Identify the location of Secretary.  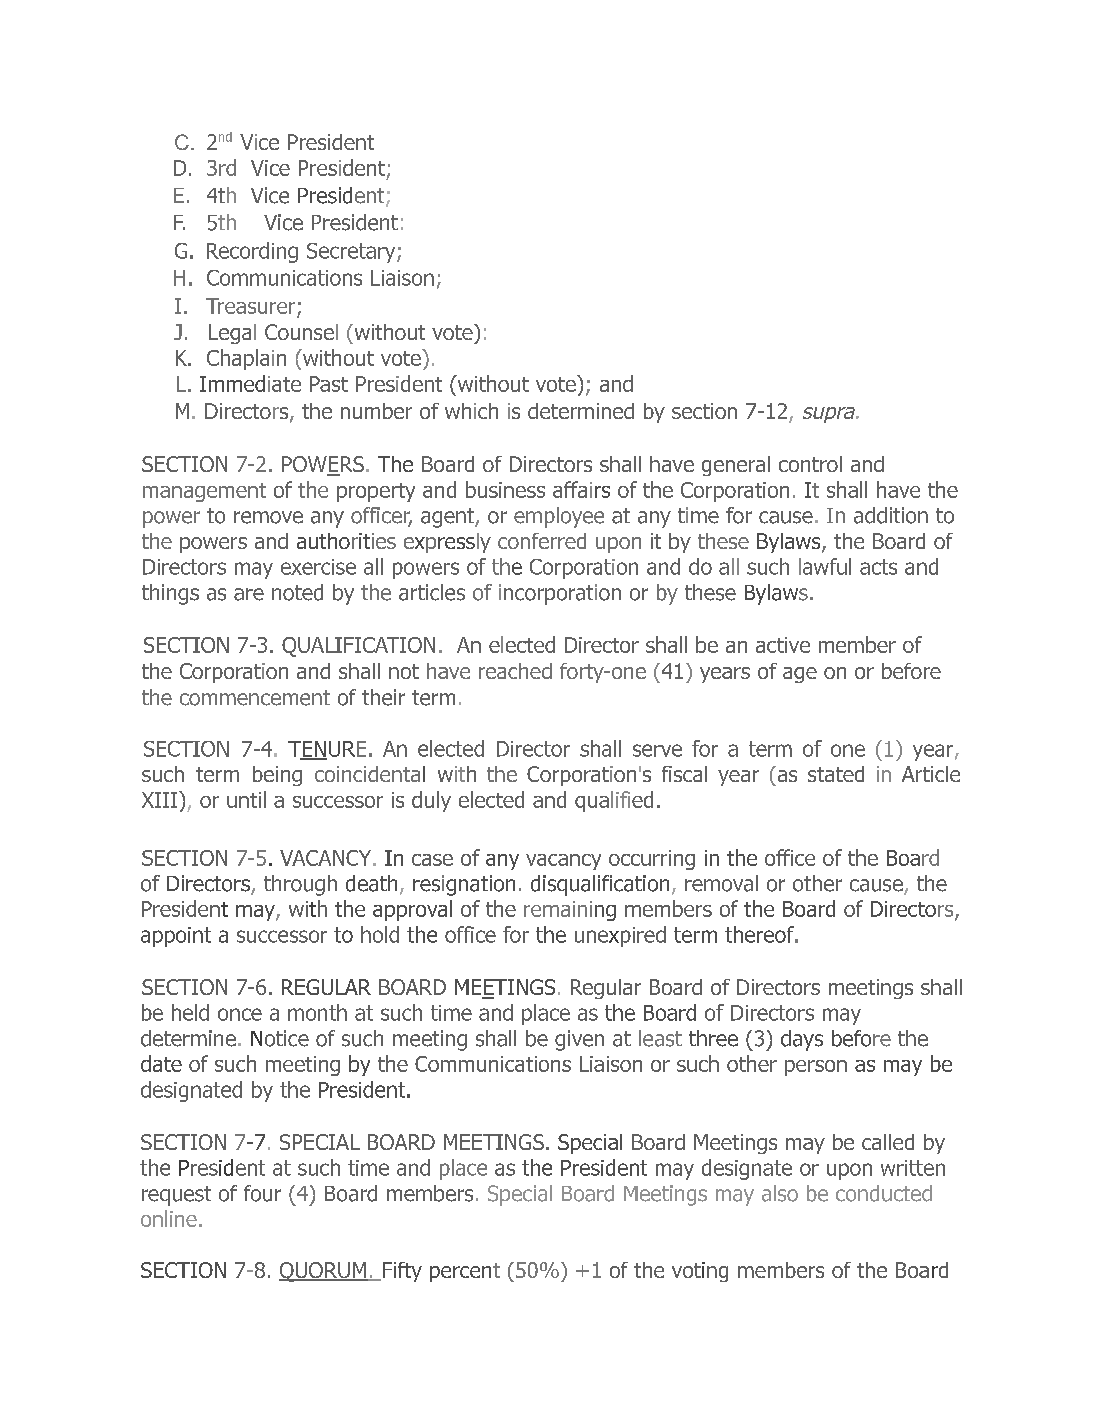
(352, 253).
